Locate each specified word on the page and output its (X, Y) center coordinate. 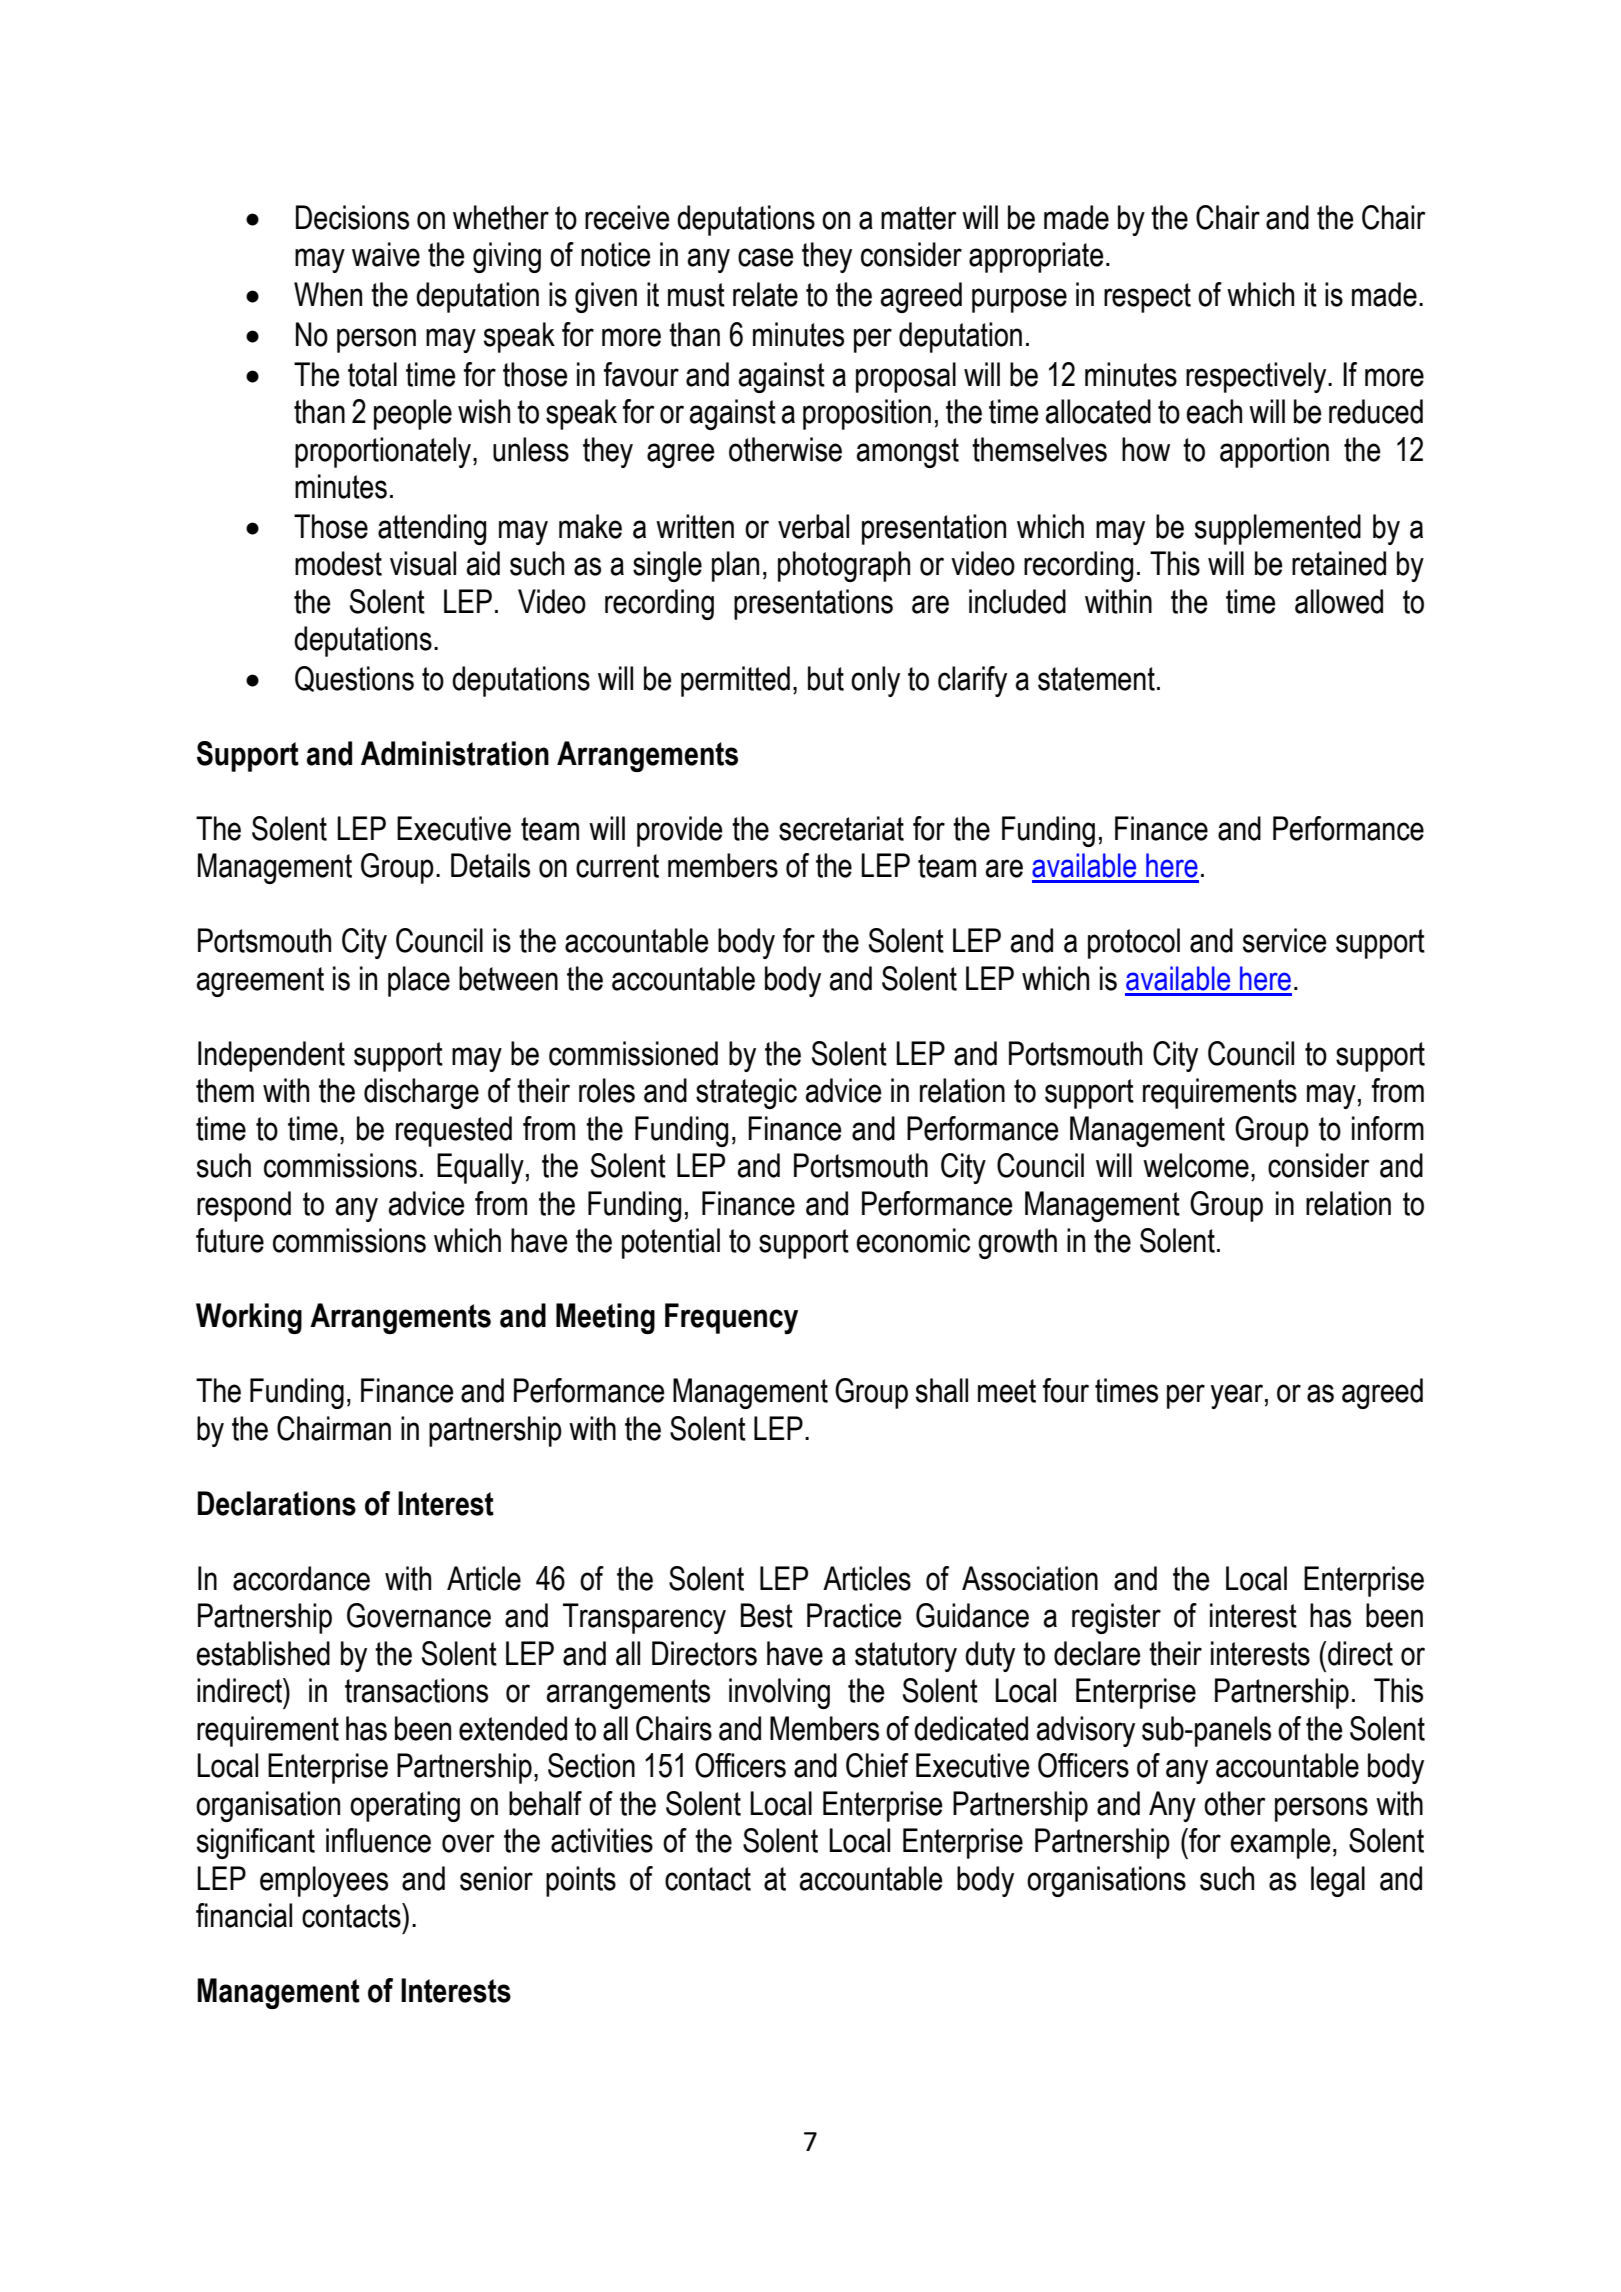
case (765, 257)
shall (942, 1390)
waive (386, 254)
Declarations (277, 1503)
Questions (354, 679)
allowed (1339, 601)
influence (378, 1840)
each (1214, 411)
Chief (877, 1765)
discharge (421, 1093)
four (1066, 1390)
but (826, 678)
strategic (746, 1093)
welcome (1196, 1165)
